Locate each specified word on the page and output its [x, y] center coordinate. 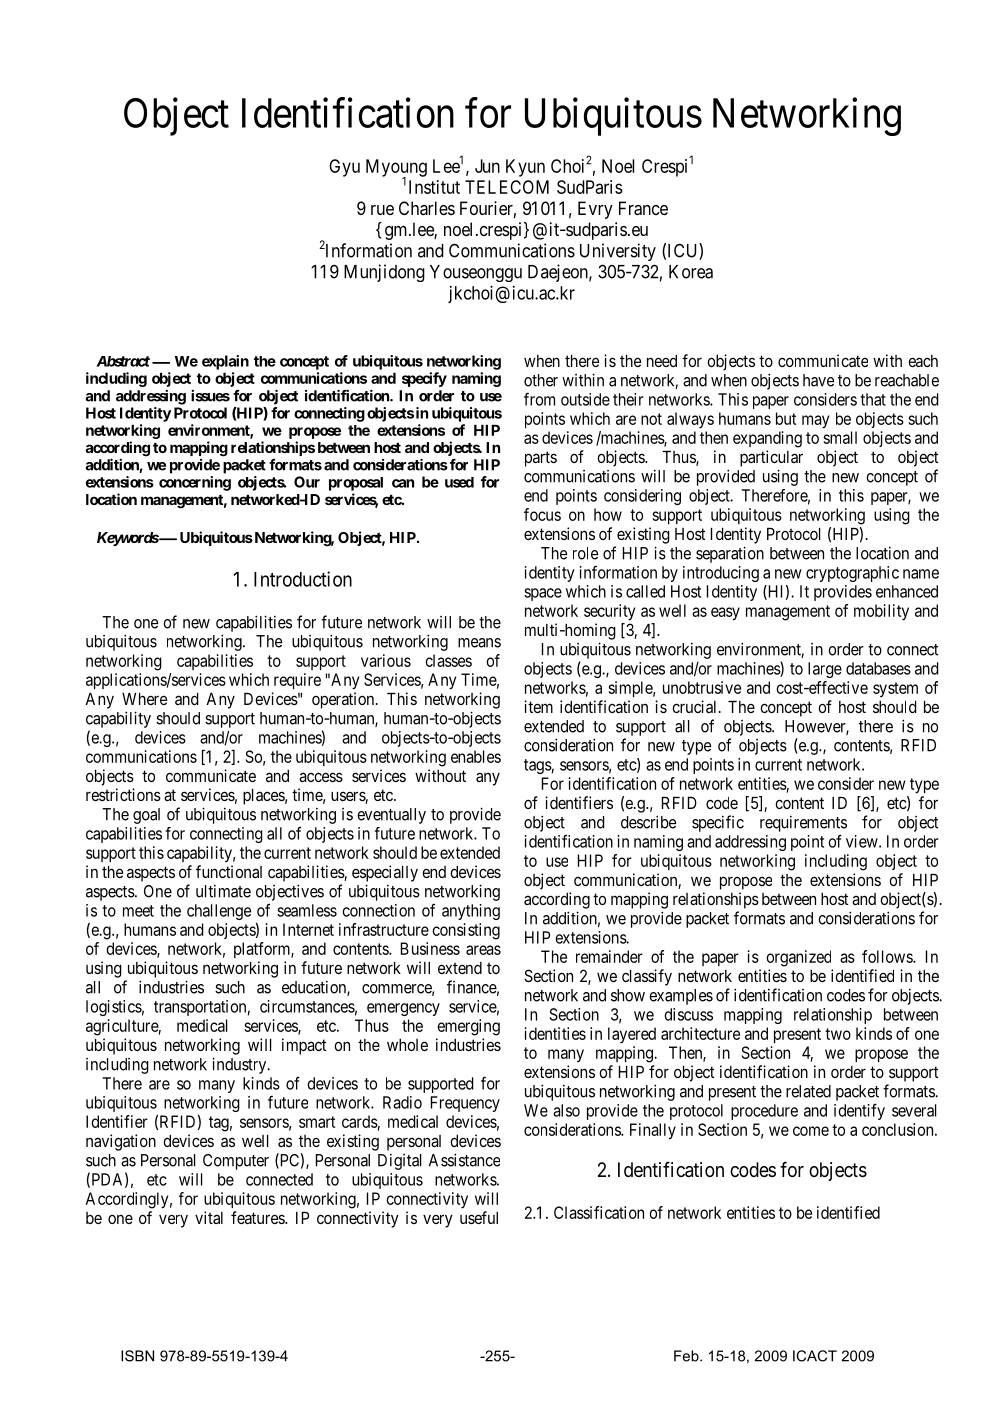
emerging [468, 1027]
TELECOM [507, 187]
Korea [691, 272]
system [895, 689]
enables [476, 756]
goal [146, 816]
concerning [195, 483]
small [840, 437]
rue [382, 210]
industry [240, 1065]
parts [541, 459]
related [808, 1091]
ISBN [137, 1356]
